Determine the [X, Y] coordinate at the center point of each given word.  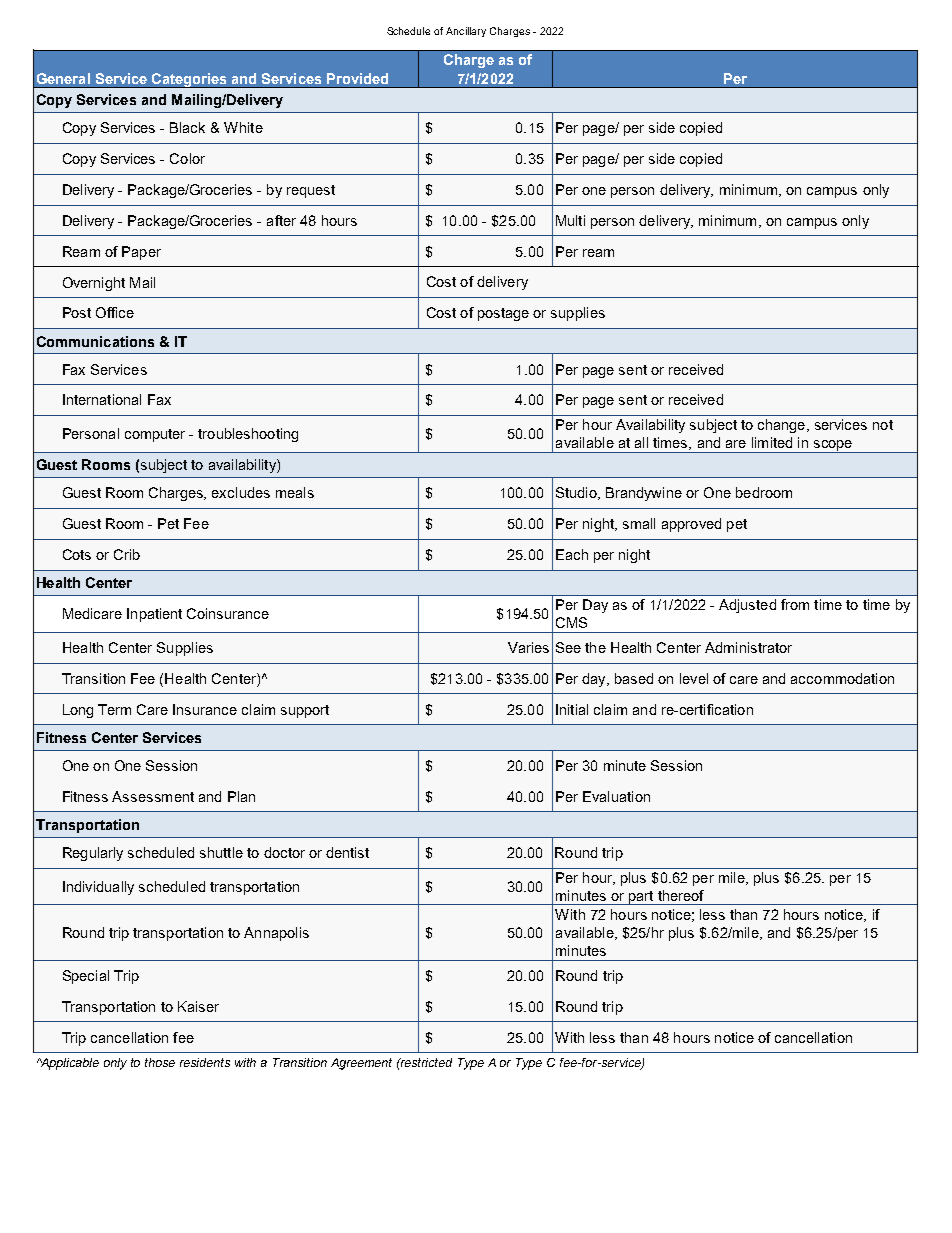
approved [691, 525]
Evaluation [616, 796]
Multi [570, 220]
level [694, 678]
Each [572, 554]
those [160, 1062]
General [63, 78]
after [281, 220]
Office [115, 312]
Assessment [153, 796]
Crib [127, 554]
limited [772, 442]
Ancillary [466, 32]
